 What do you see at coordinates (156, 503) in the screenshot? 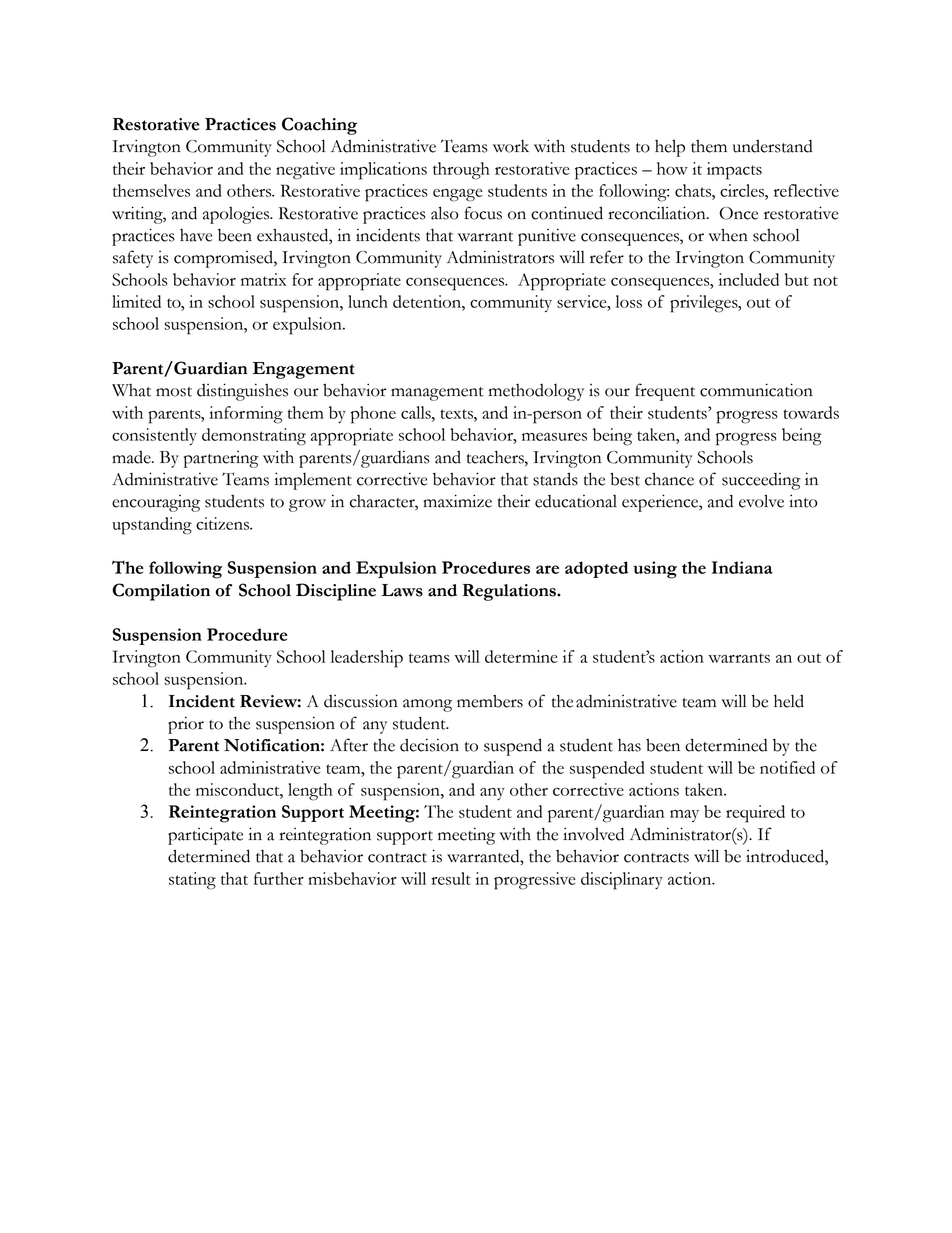
I see `encouraging` at bounding box center [156, 503].
